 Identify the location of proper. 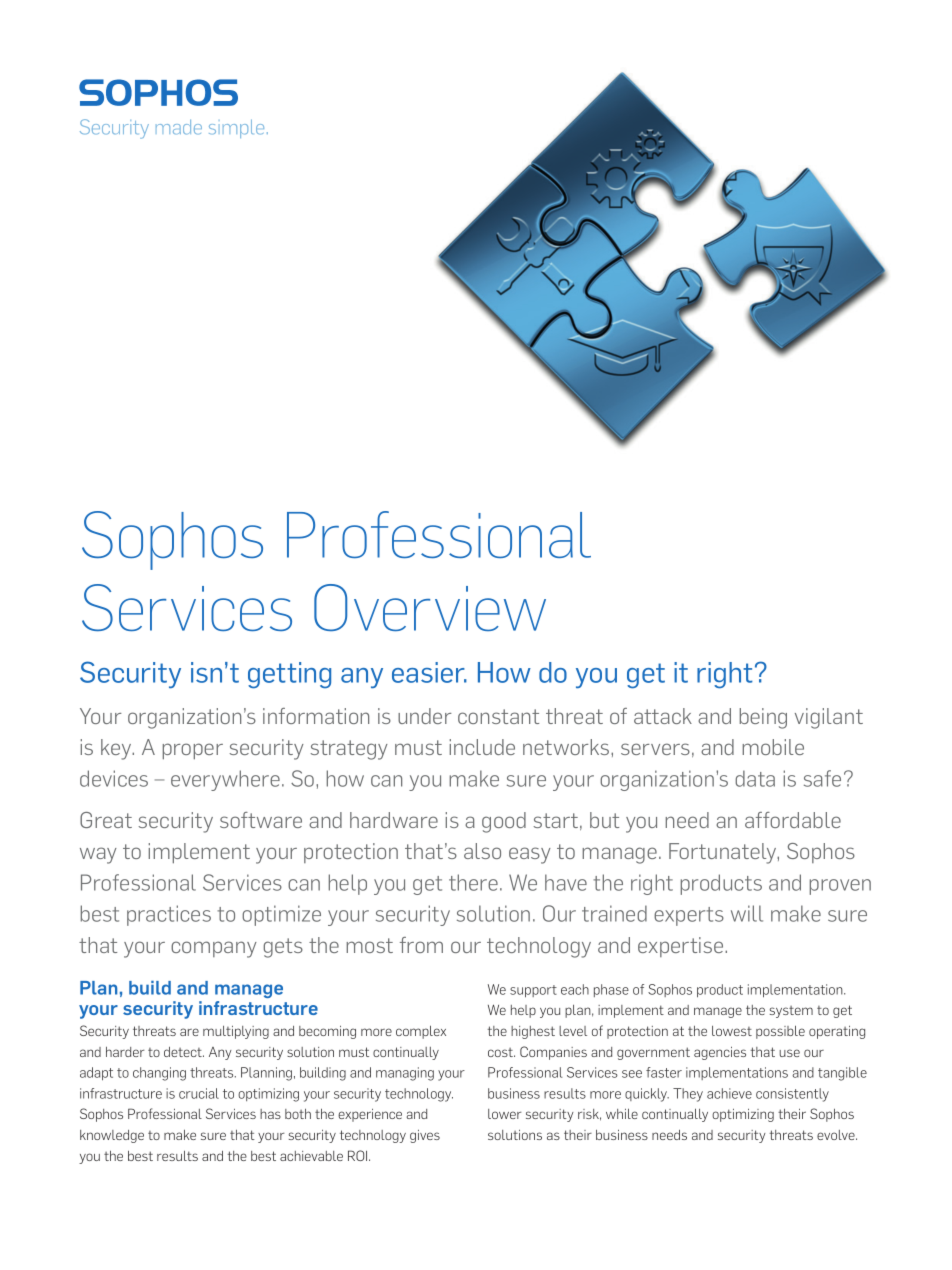
(193, 751).
